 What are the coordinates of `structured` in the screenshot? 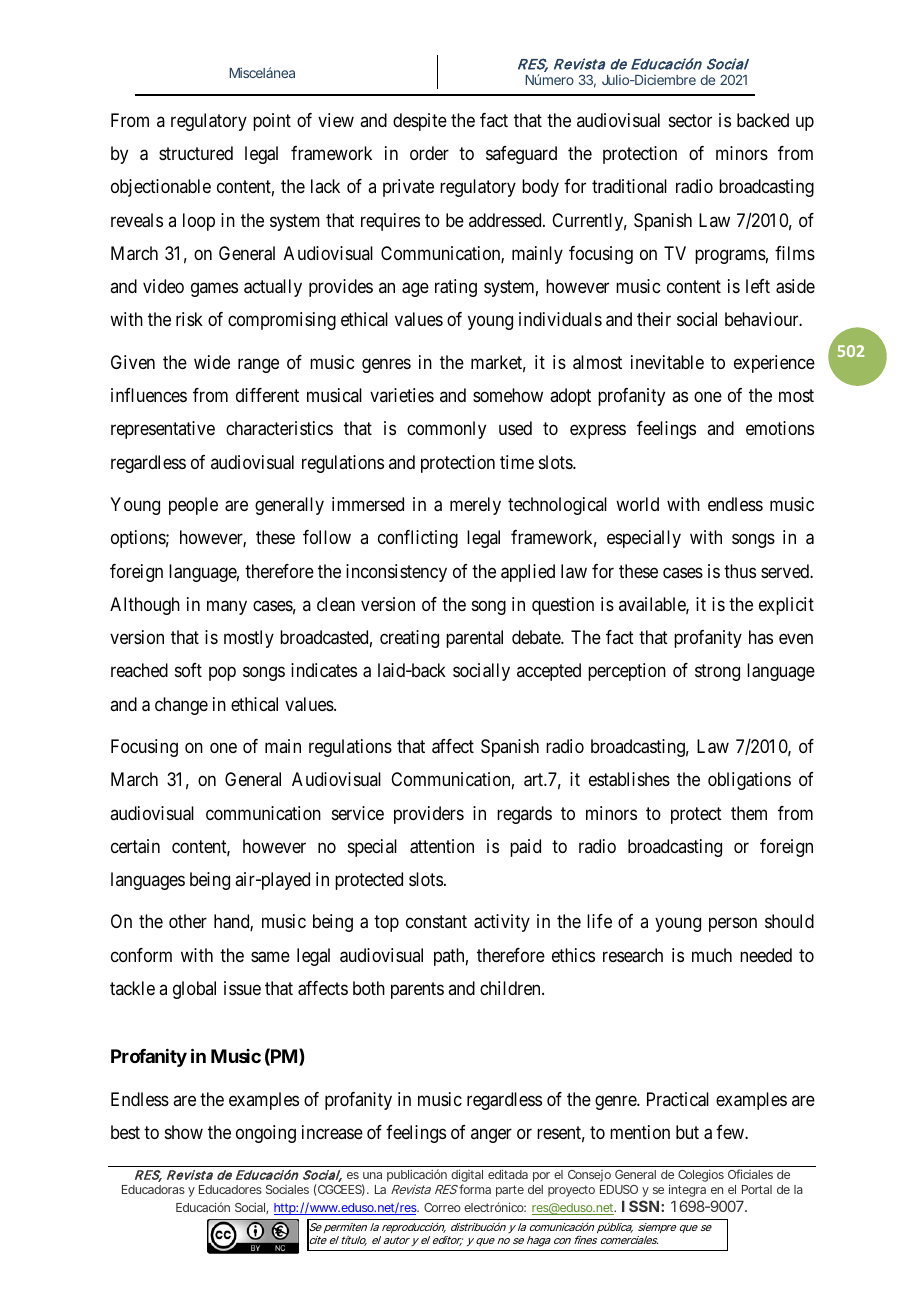 It's located at (196, 153).
